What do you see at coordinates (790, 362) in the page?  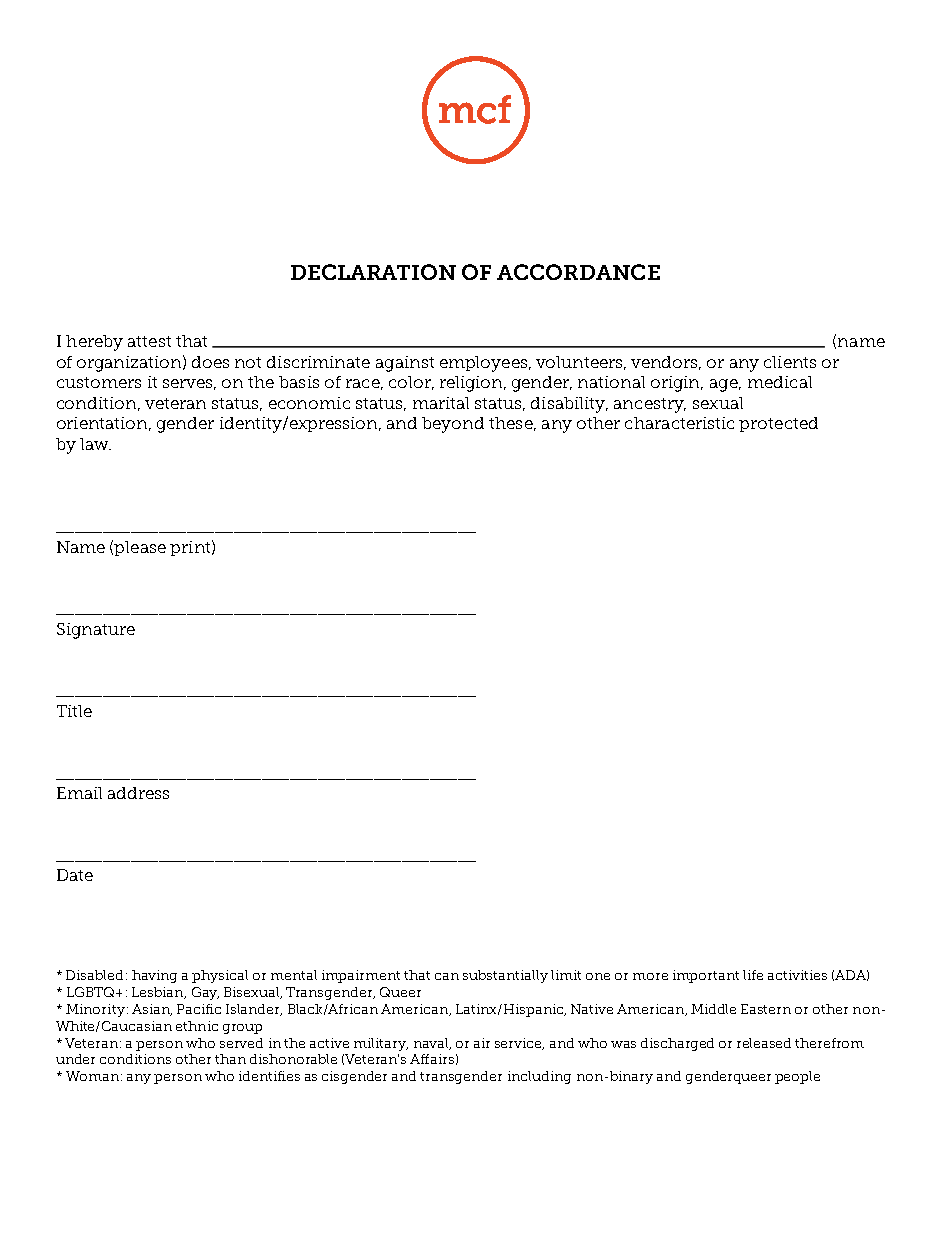 I see `clients` at bounding box center [790, 362].
